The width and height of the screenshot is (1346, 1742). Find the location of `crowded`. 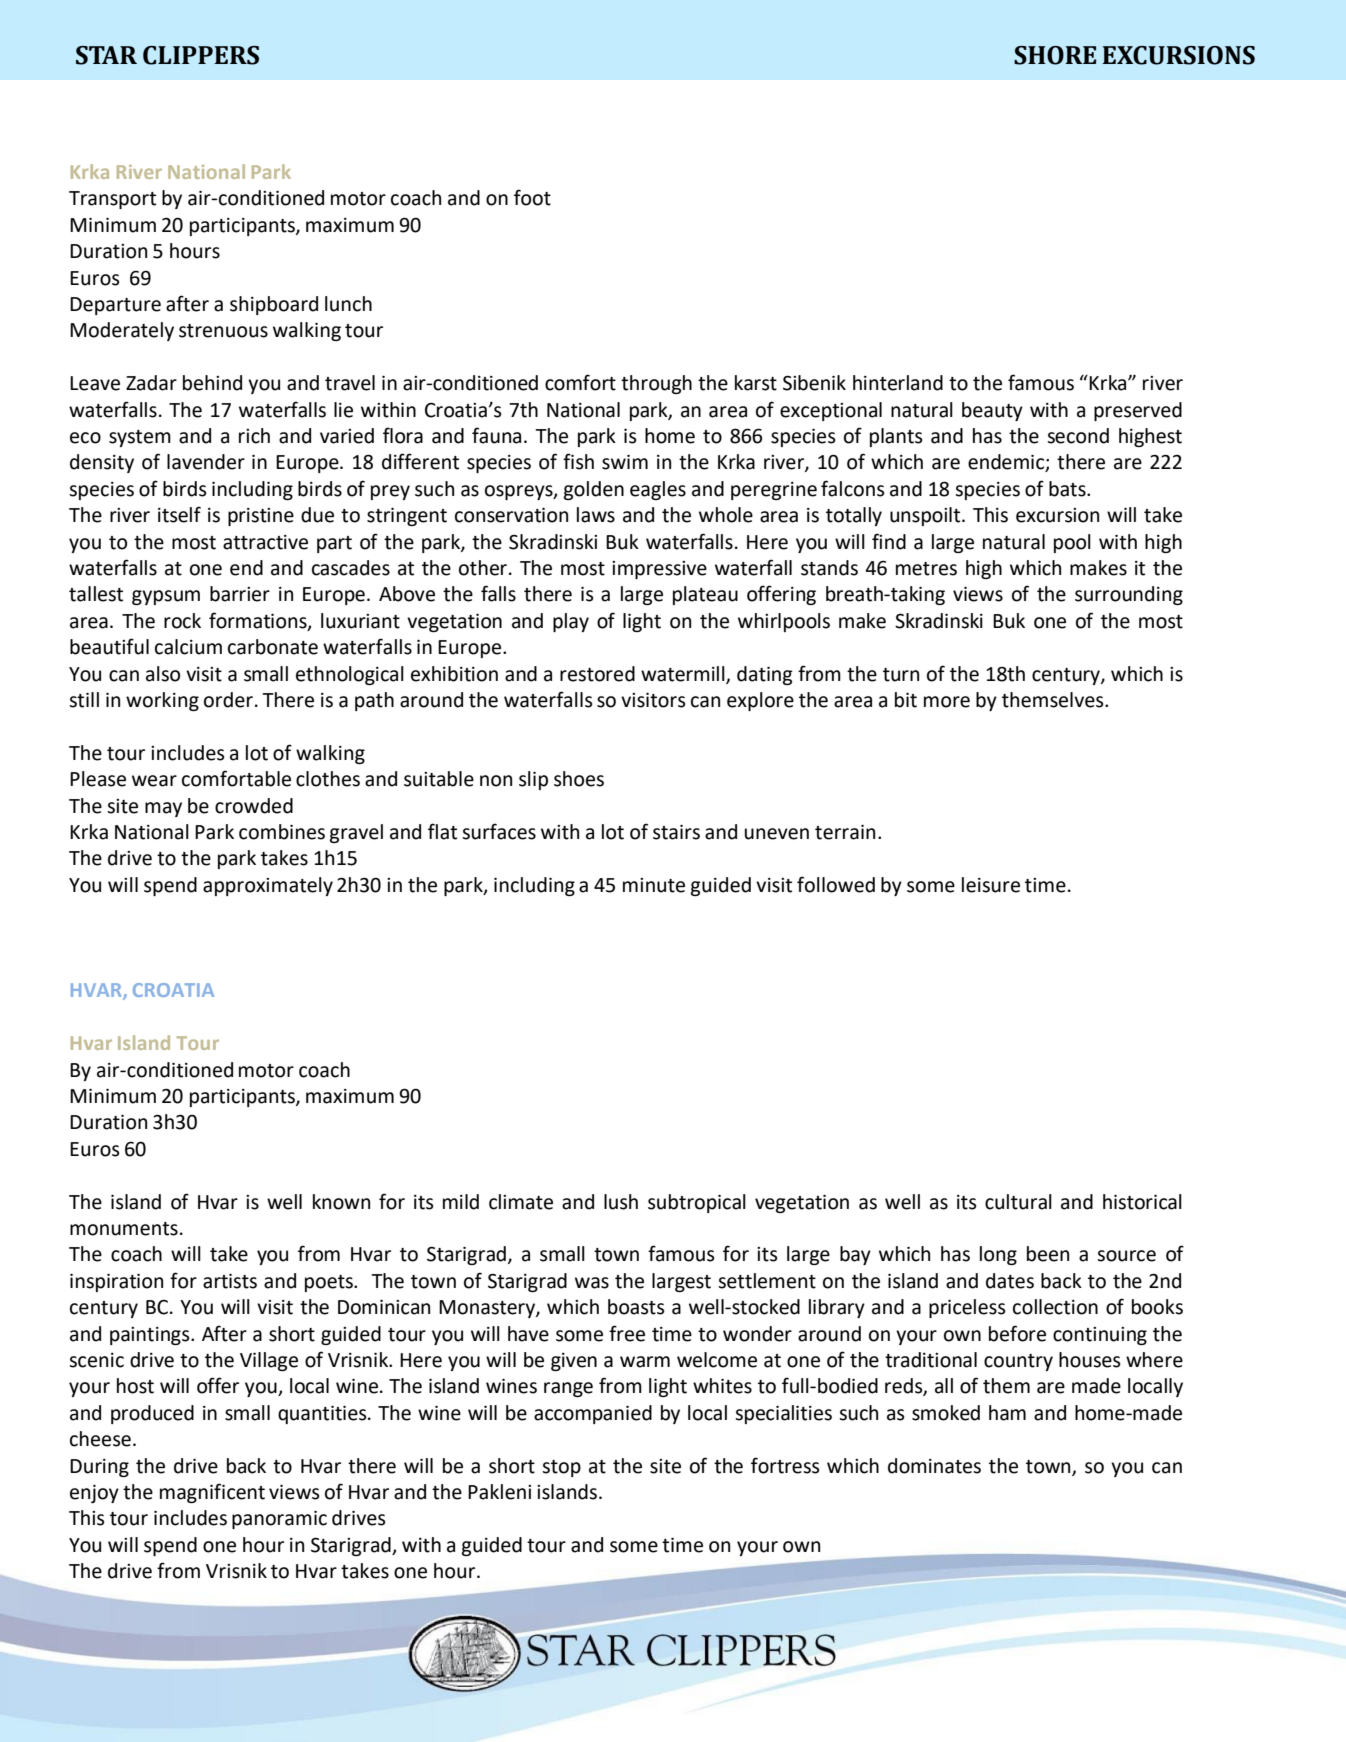

crowded is located at coordinates (254, 806).
